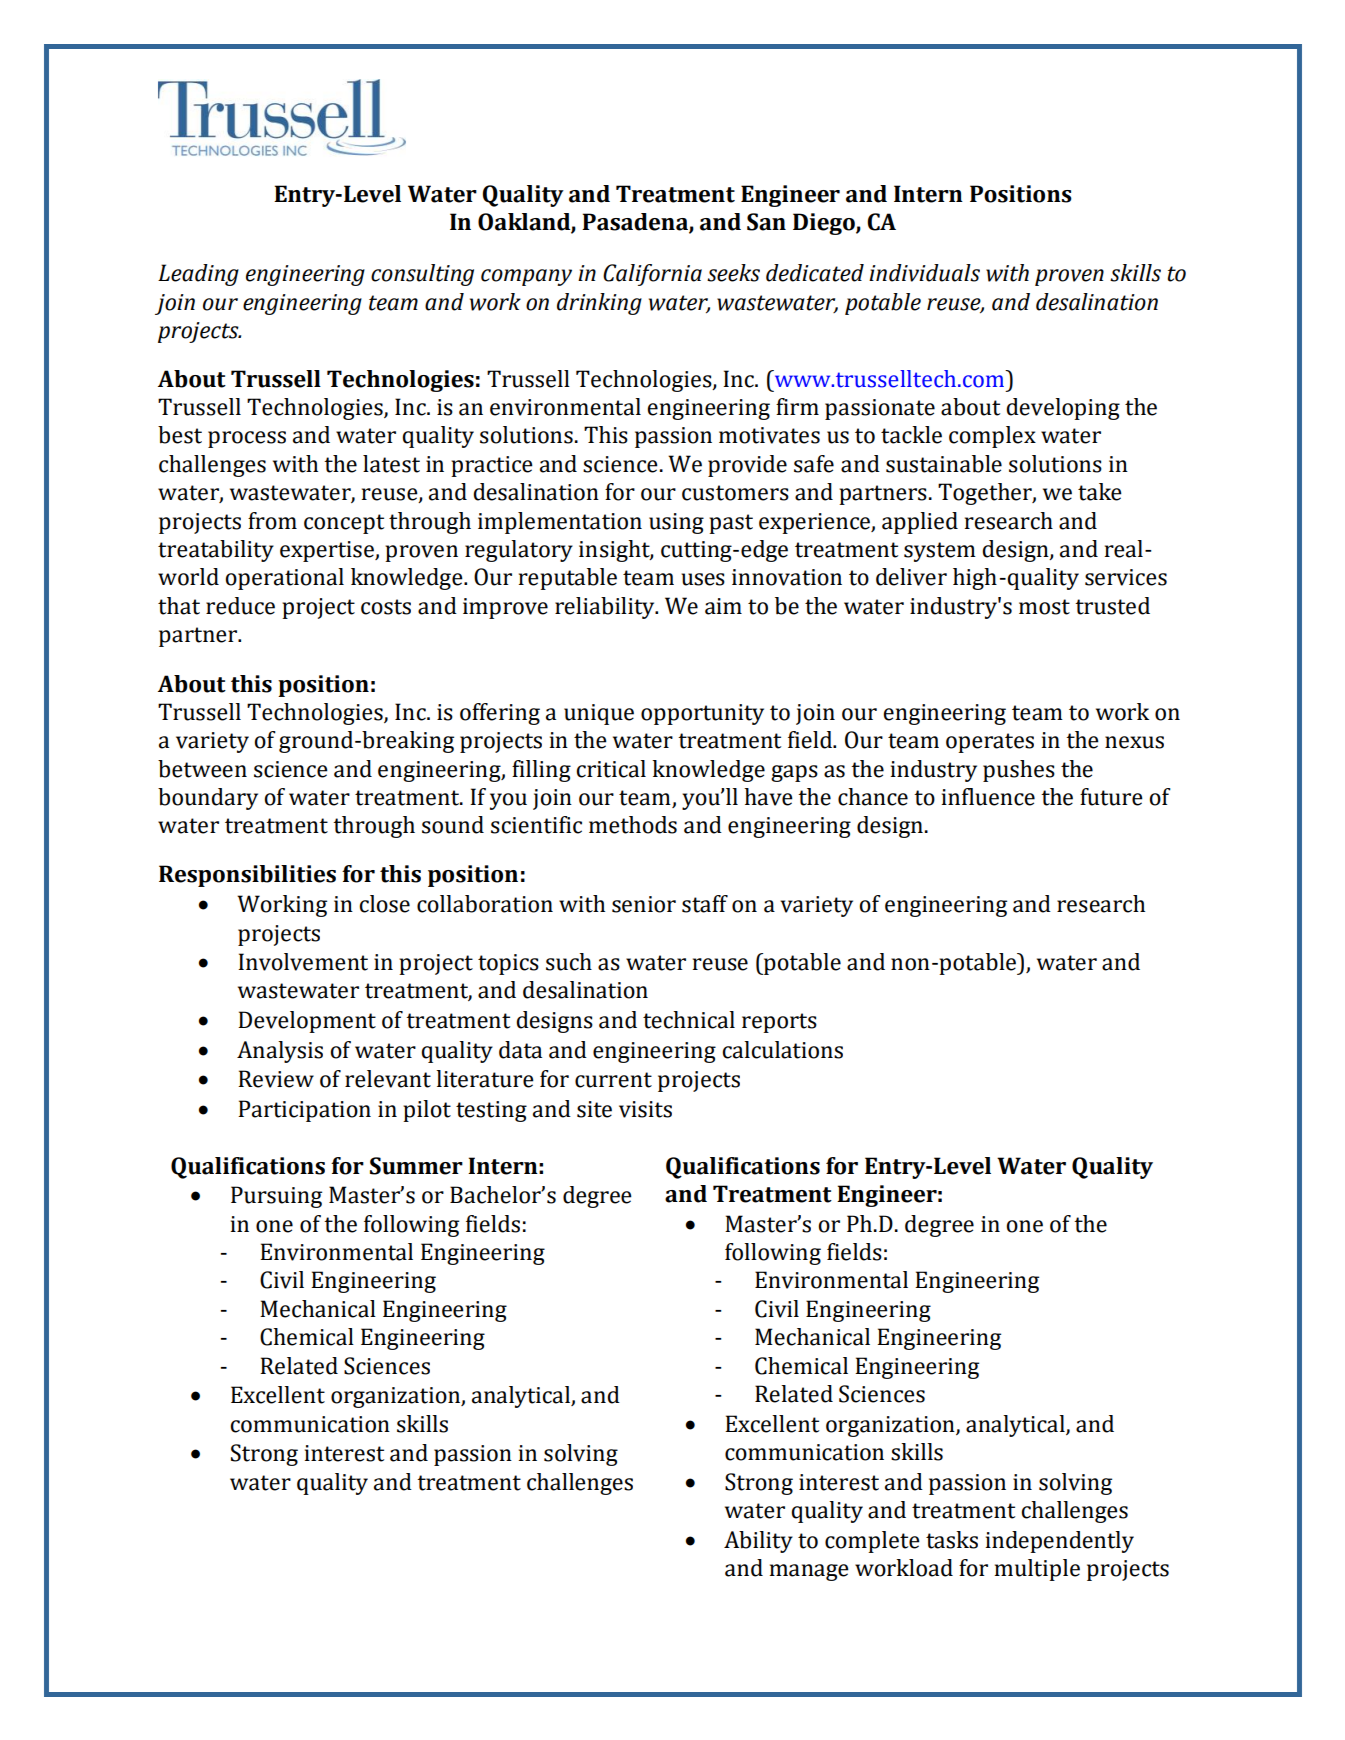  What do you see at coordinates (782, 1050) in the document?
I see `calculations` at bounding box center [782, 1050].
